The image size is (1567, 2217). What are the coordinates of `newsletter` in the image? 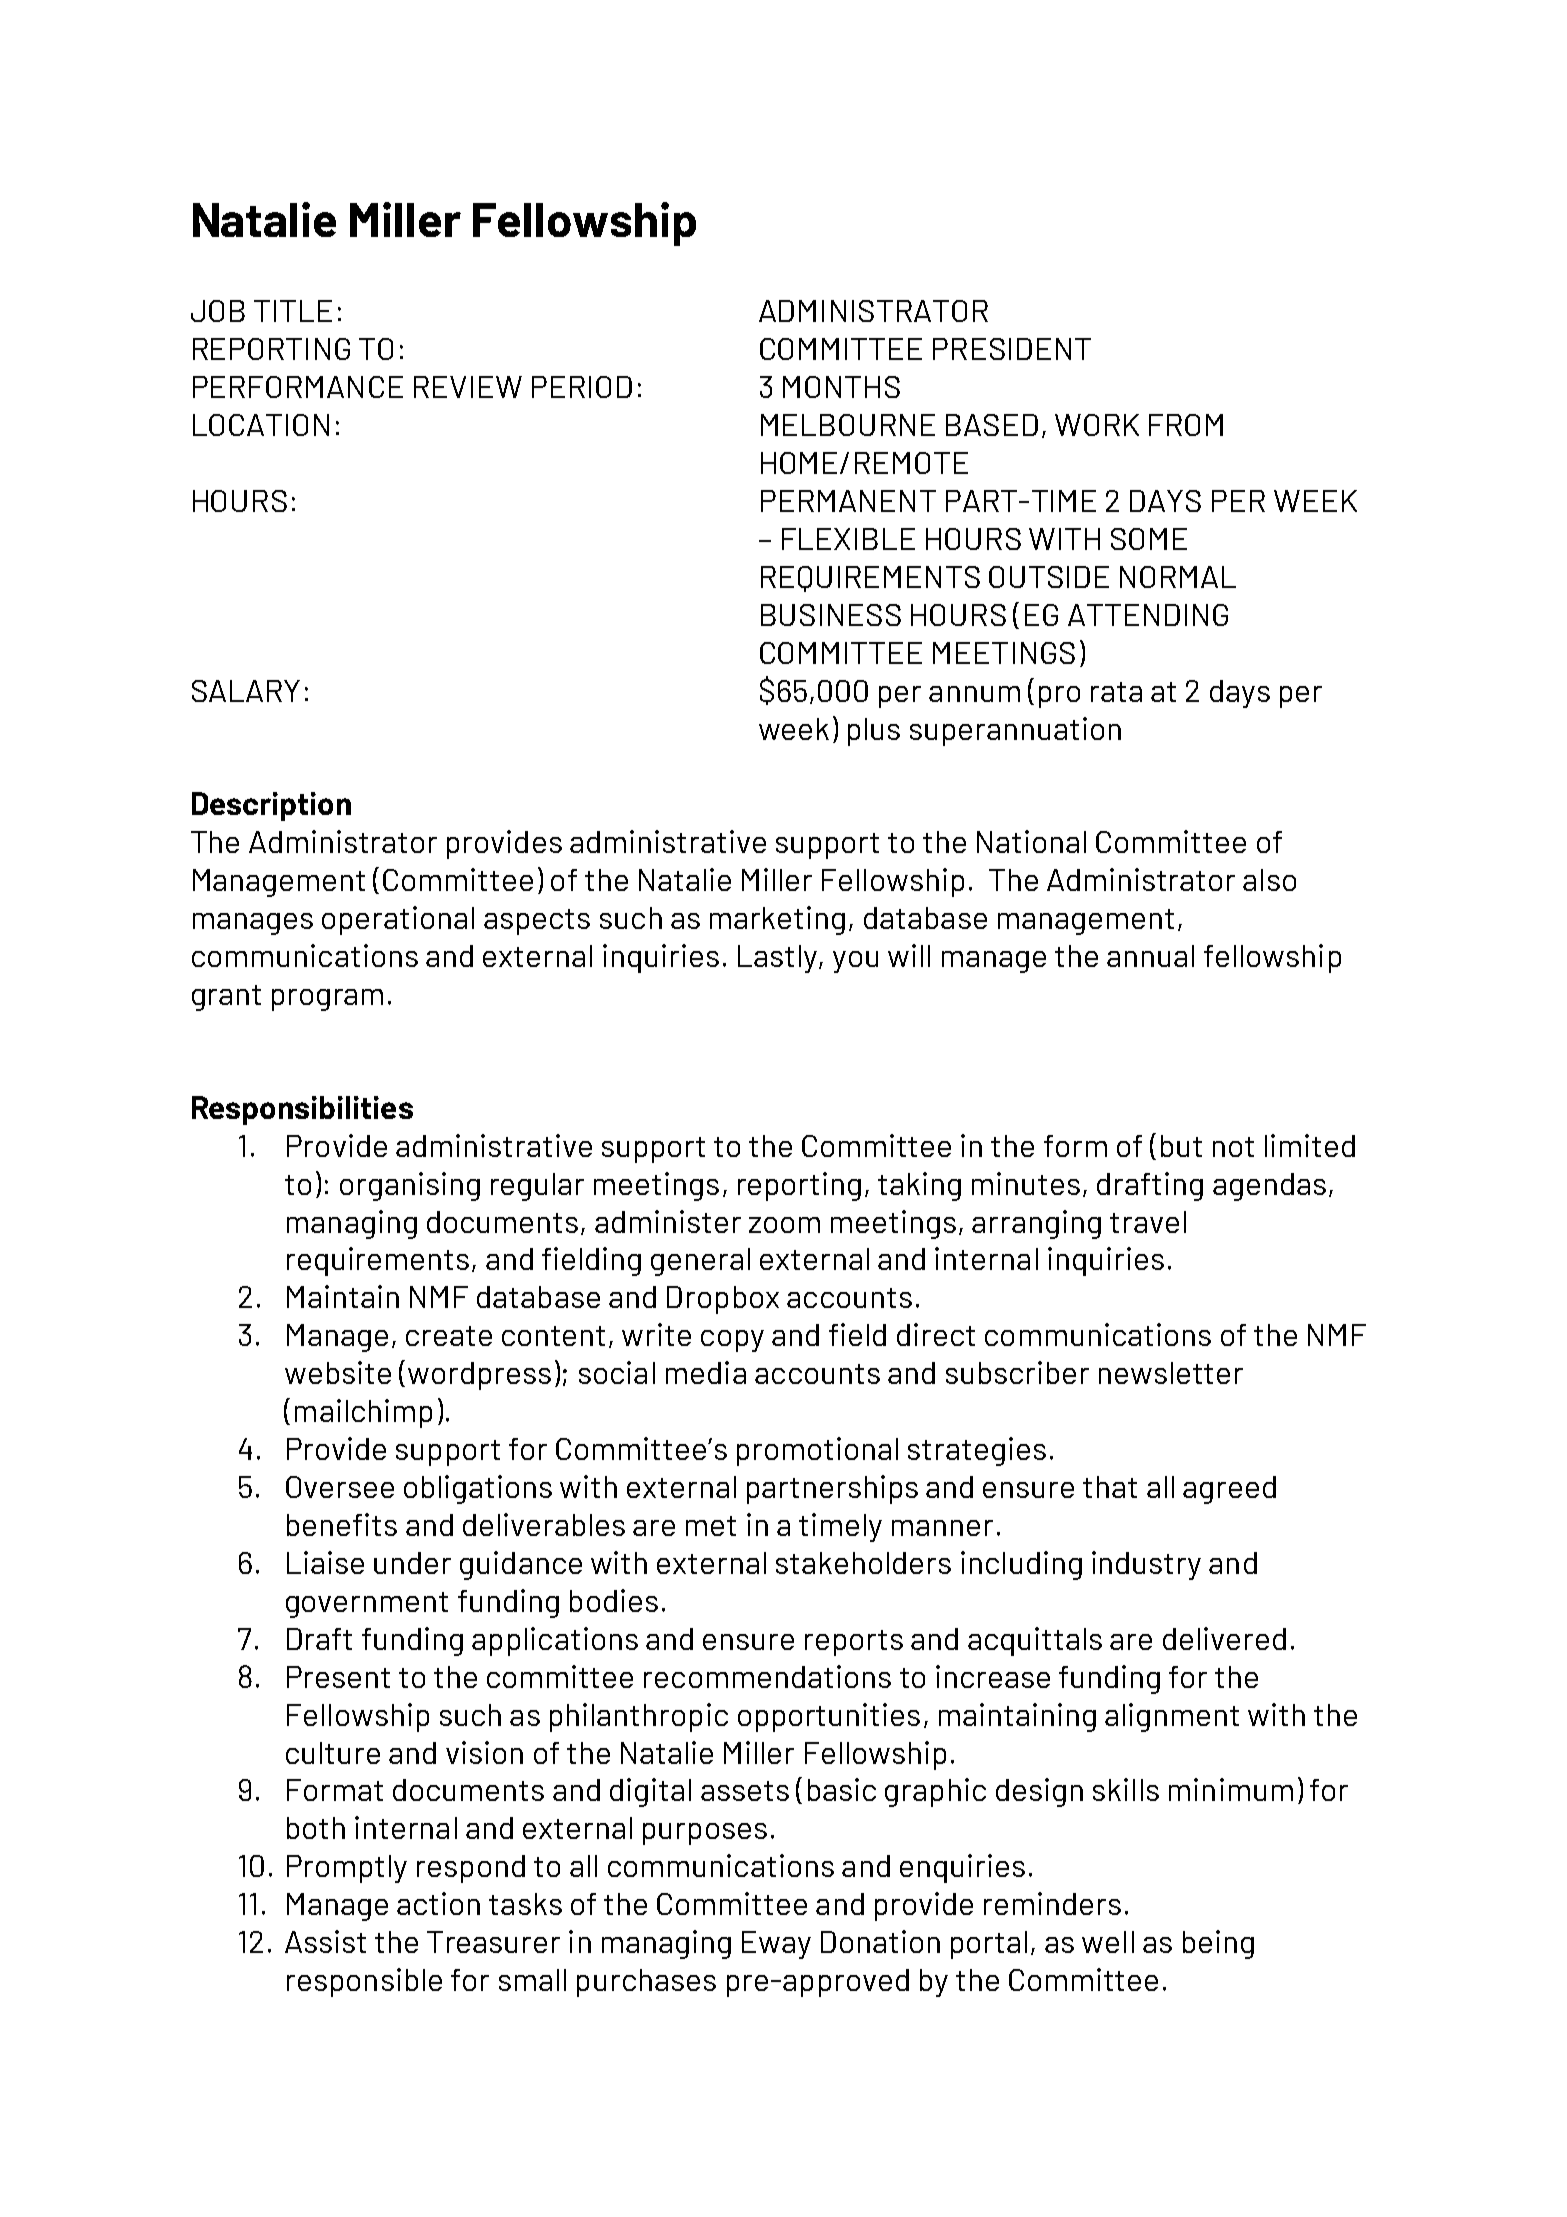 It's located at (1171, 1373).
